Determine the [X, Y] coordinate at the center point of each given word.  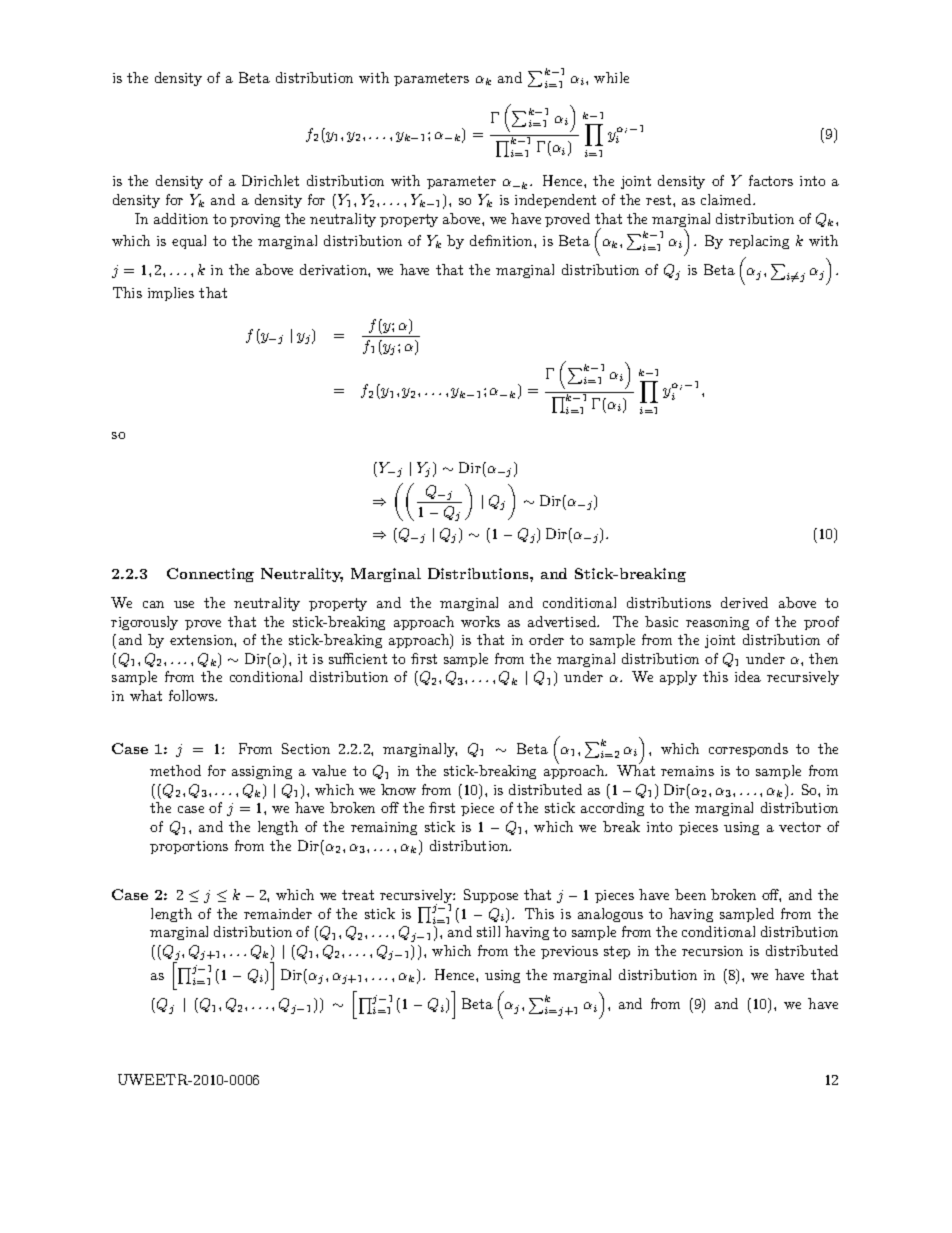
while [611, 77]
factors [771, 180]
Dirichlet [270, 180]
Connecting [210, 575]
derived [744, 602]
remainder [278, 913]
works [480, 621]
